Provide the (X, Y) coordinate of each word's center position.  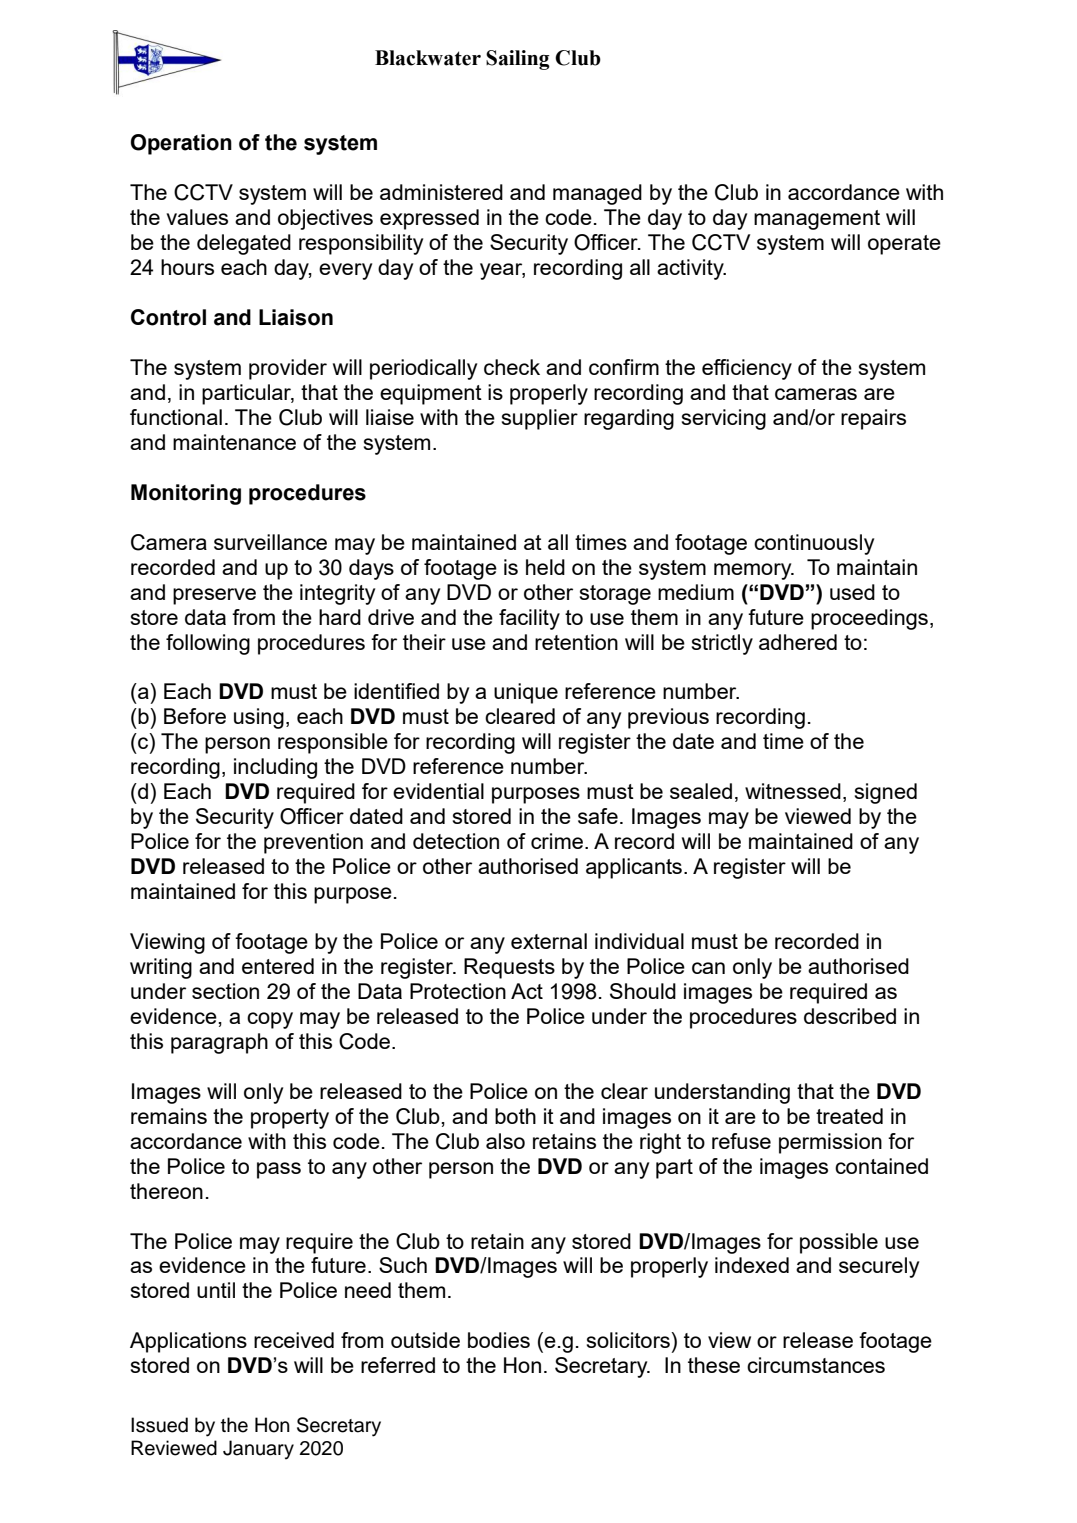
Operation (181, 144)
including (275, 768)
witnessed (793, 791)
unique (526, 693)
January (258, 1450)
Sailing (518, 60)
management (817, 220)
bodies (499, 1340)
